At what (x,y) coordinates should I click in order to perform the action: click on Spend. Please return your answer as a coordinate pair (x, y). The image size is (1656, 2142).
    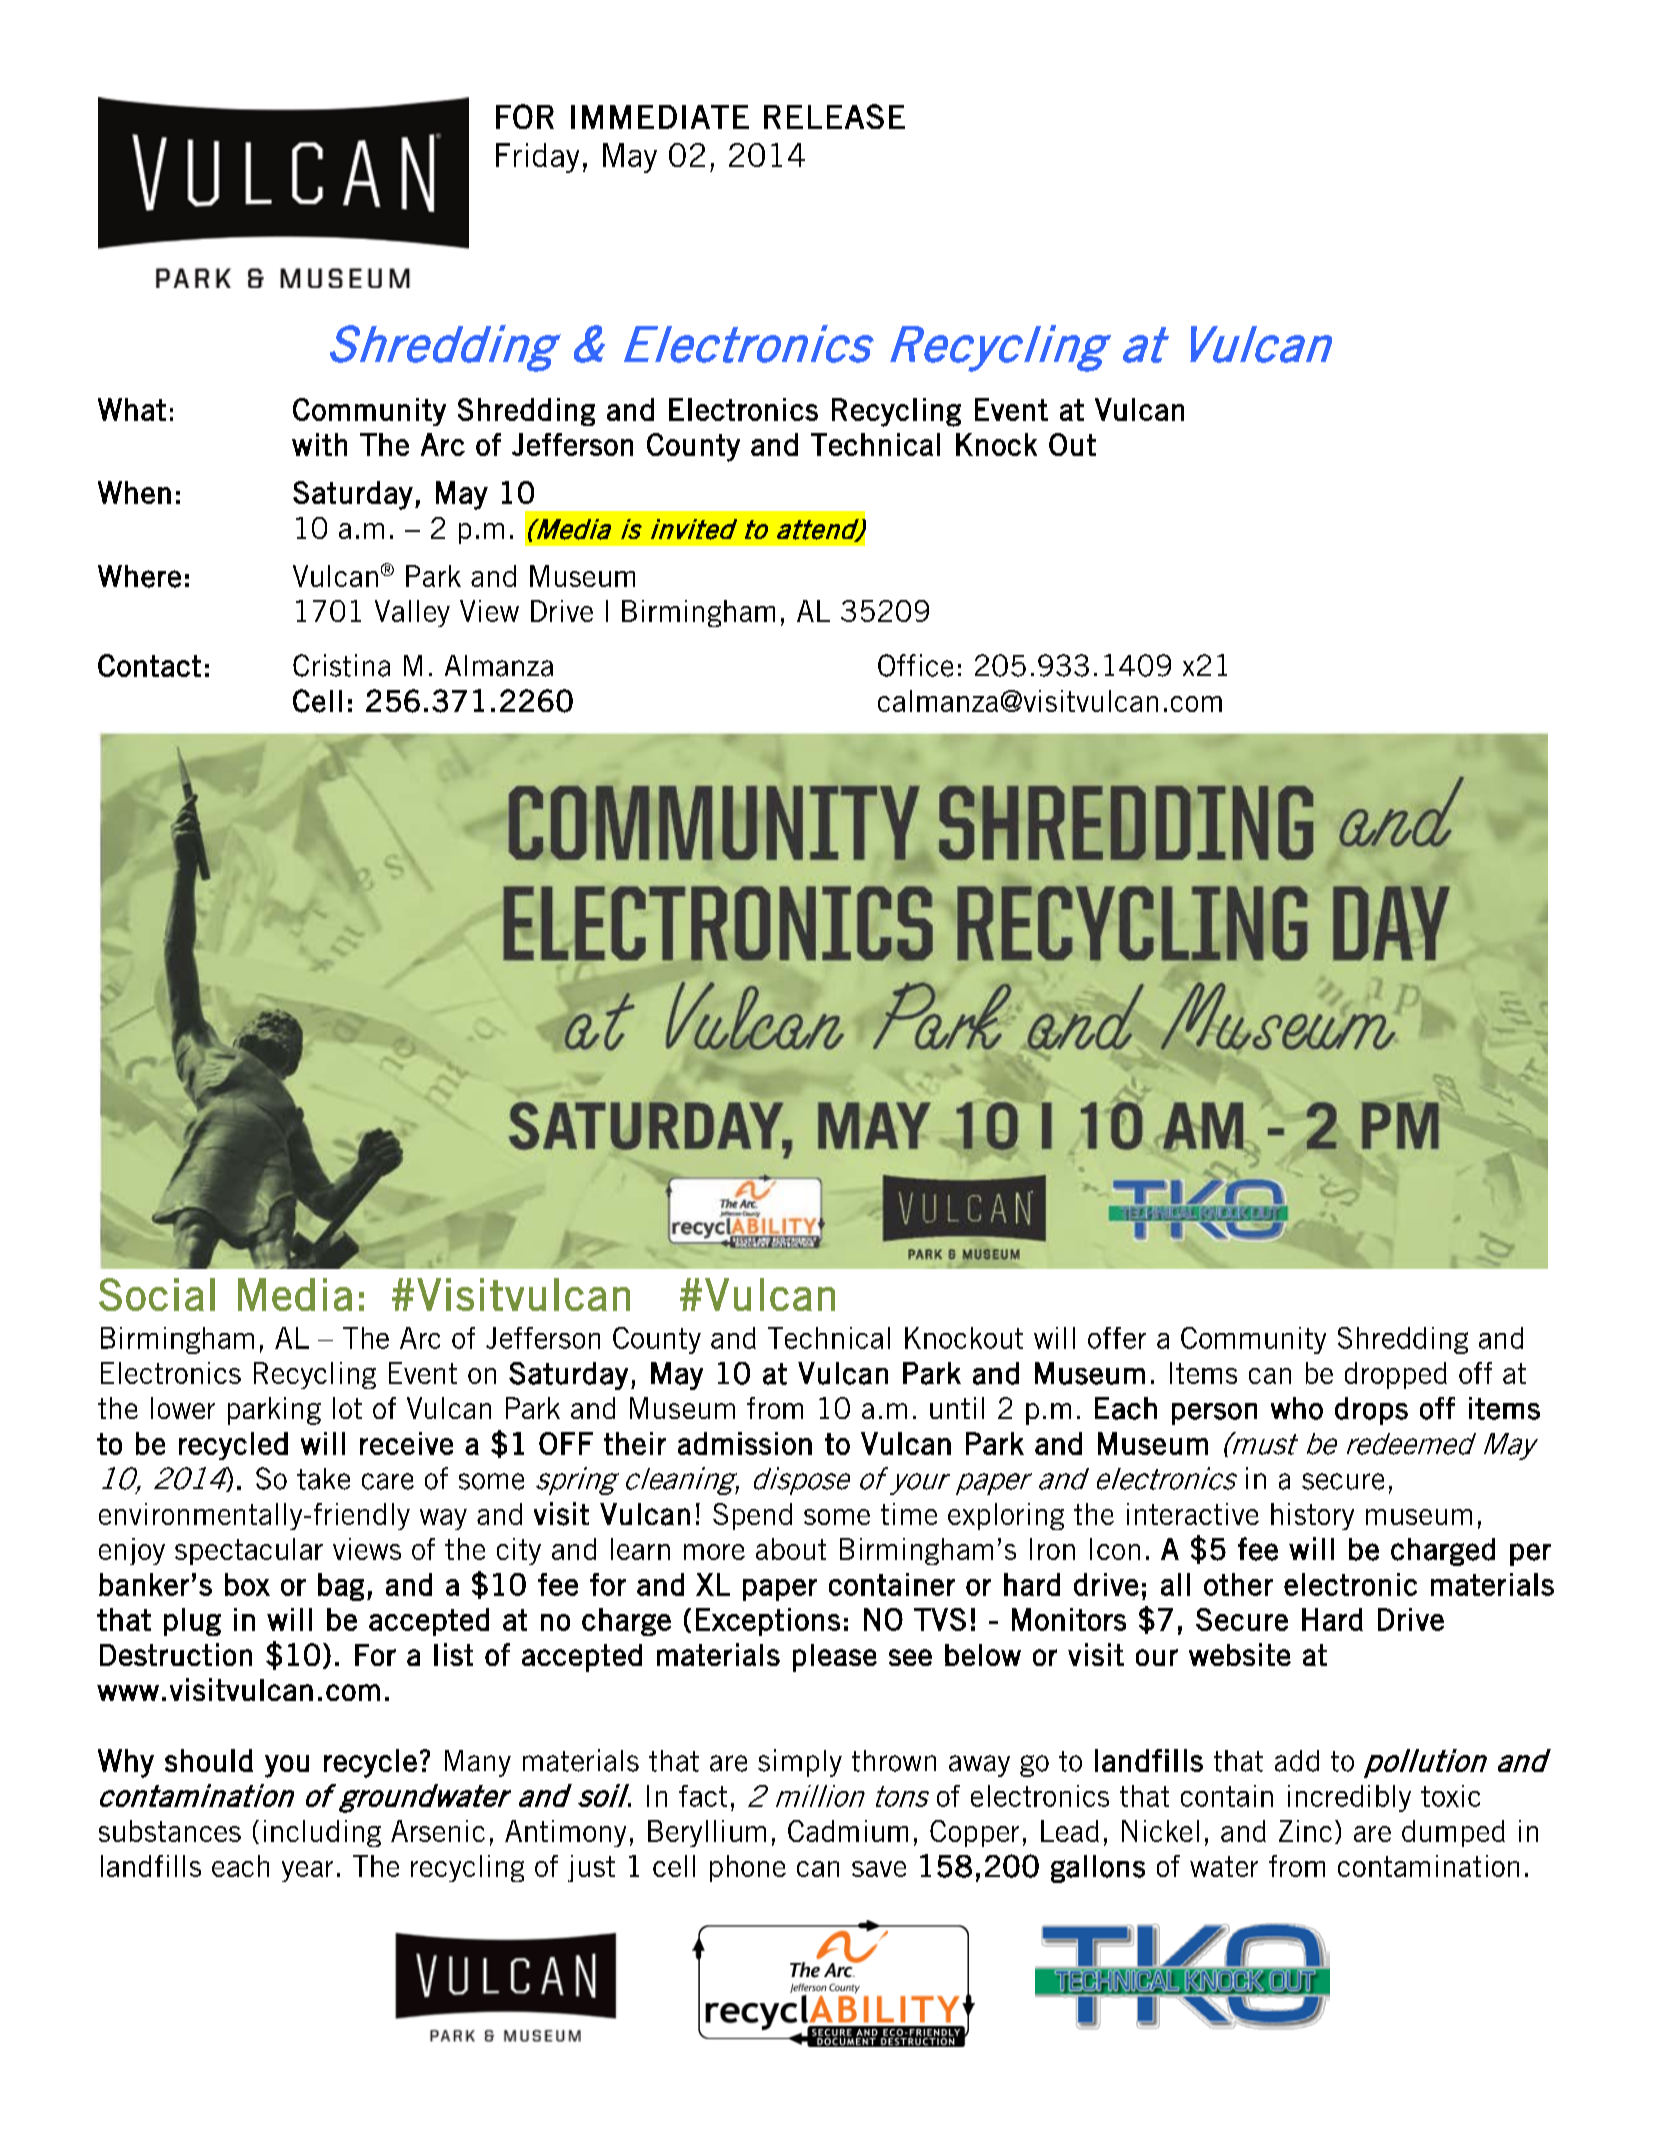
    Looking at the image, I should click on (752, 1516).
